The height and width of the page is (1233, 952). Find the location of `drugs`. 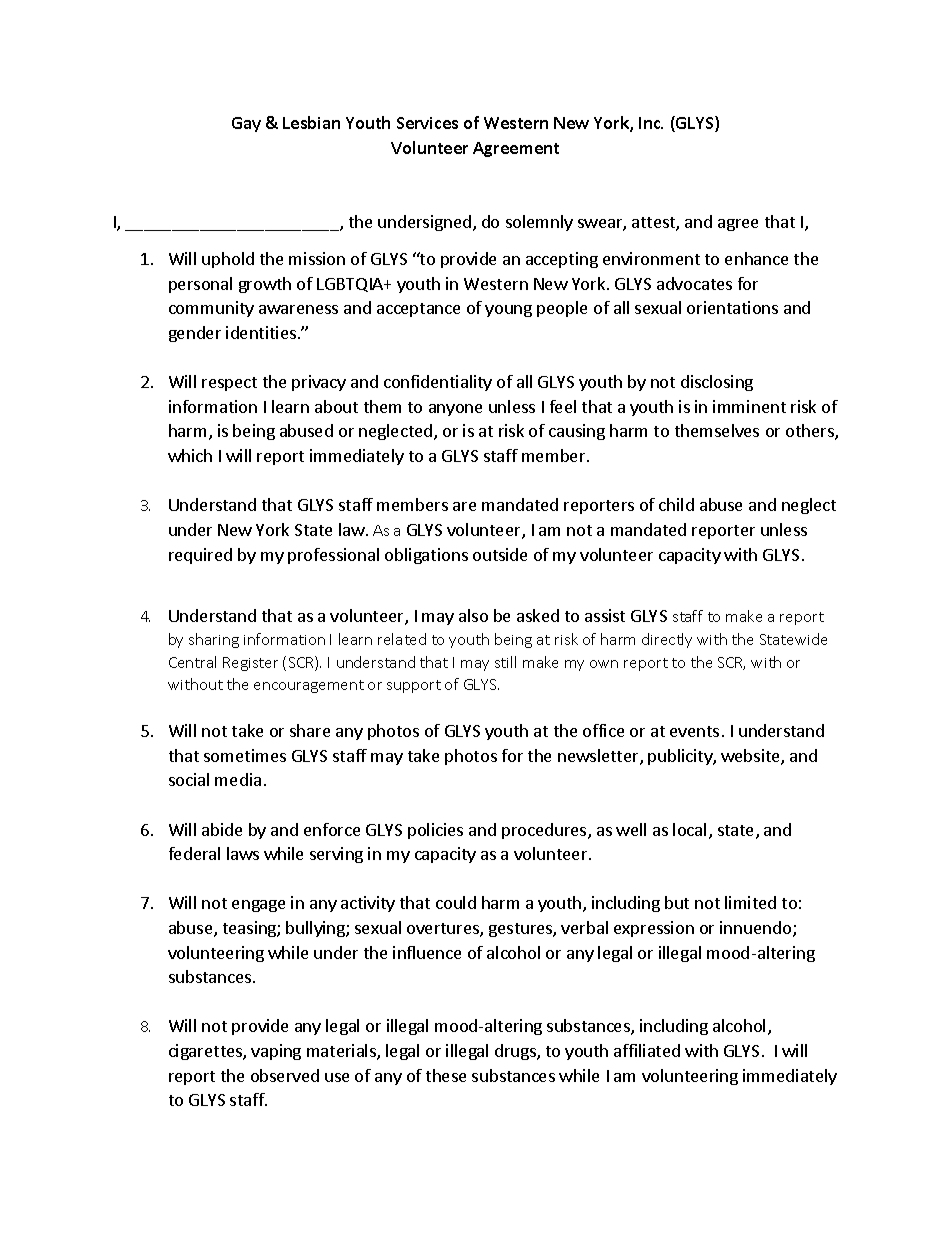

drugs is located at coordinates (516, 1052).
